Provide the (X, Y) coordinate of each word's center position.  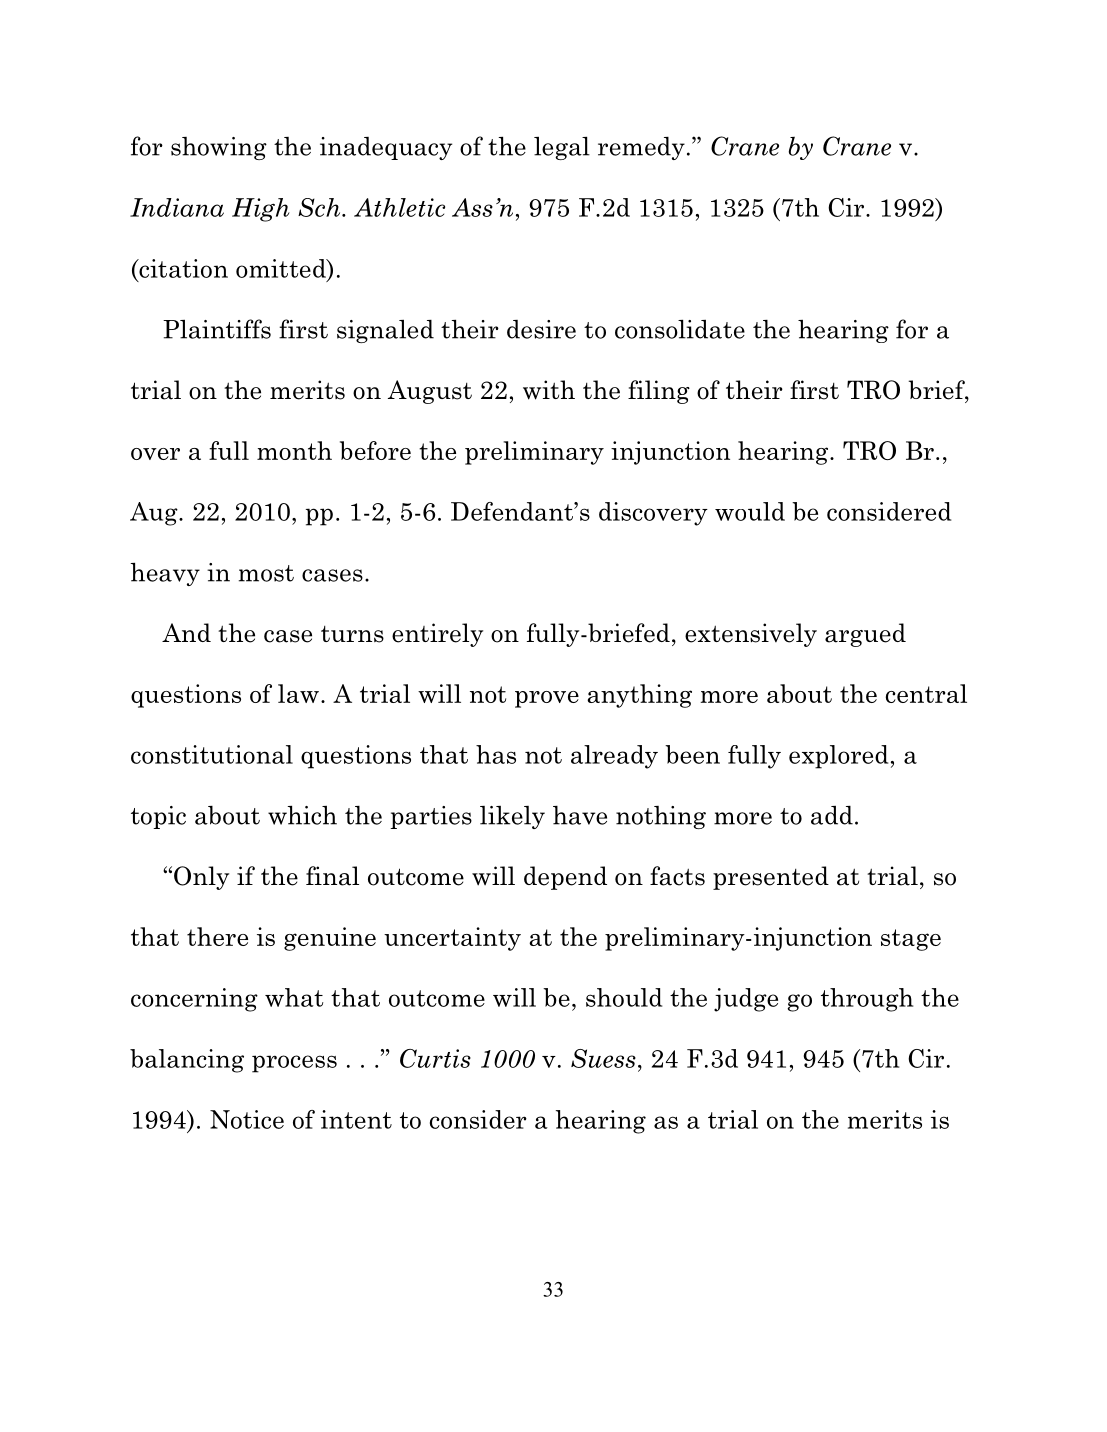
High (261, 210)
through (867, 1000)
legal (562, 148)
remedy (641, 148)
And (186, 632)
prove (547, 699)
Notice (247, 1119)
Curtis (435, 1058)
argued (865, 635)
